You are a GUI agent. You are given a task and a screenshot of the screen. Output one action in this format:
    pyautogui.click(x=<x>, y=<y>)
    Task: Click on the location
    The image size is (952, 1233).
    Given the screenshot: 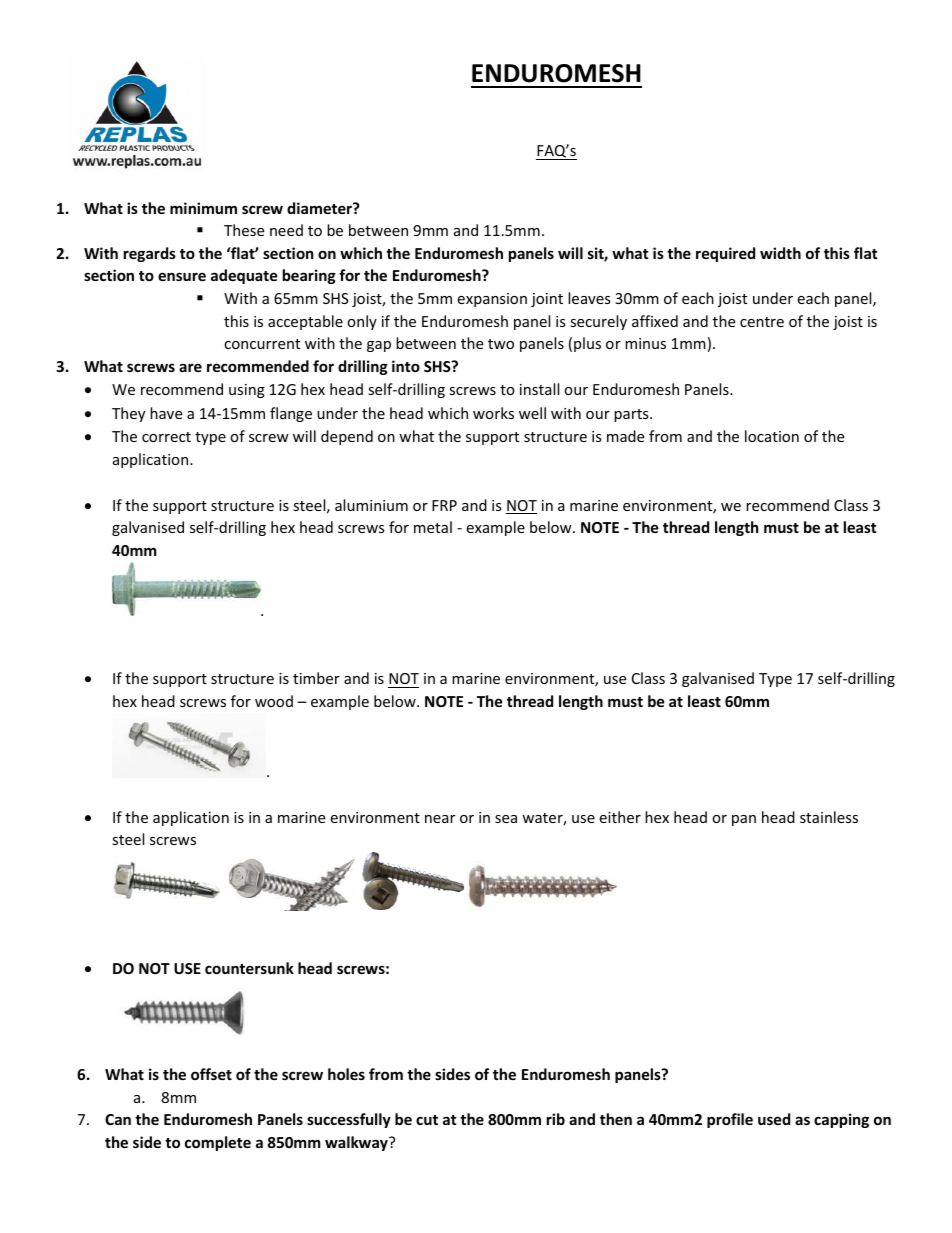 What is the action you would take?
    pyautogui.click(x=772, y=436)
